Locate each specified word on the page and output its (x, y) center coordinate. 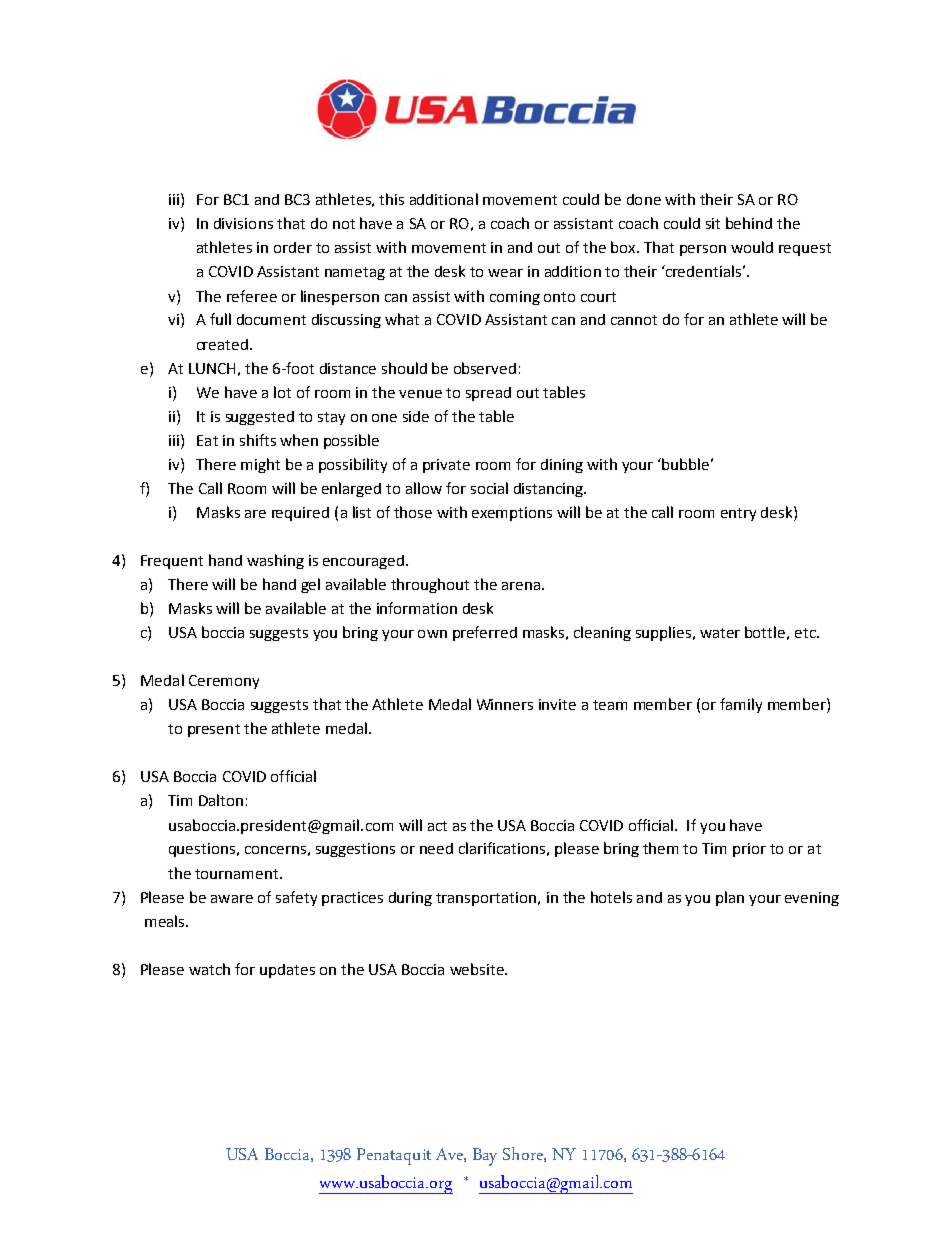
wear (505, 273)
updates (287, 971)
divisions (243, 223)
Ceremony (224, 682)
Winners (505, 704)
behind (749, 223)
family (741, 705)
